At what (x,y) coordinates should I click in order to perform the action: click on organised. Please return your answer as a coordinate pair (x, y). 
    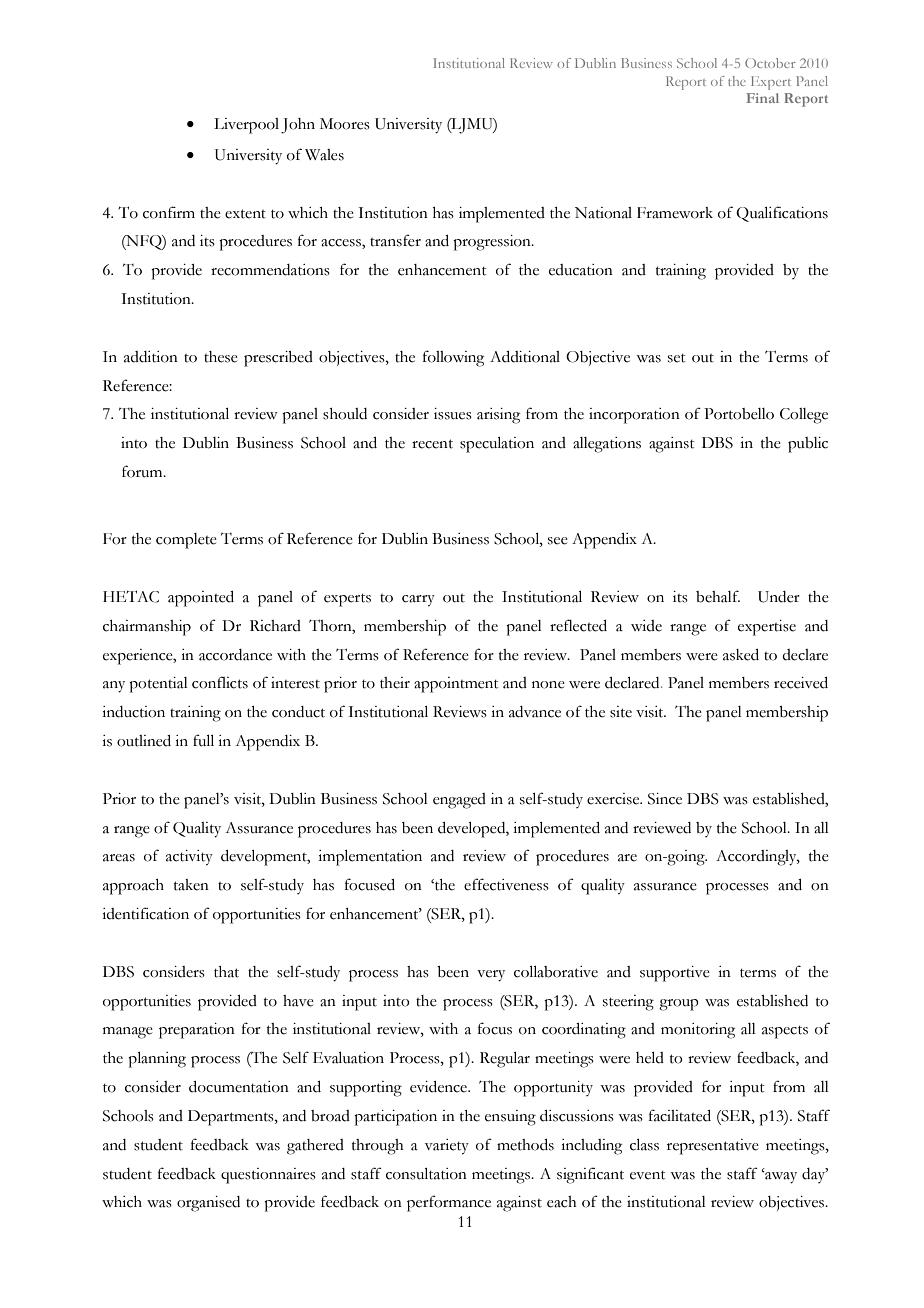
    Looking at the image, I should click on (208, 1204).
